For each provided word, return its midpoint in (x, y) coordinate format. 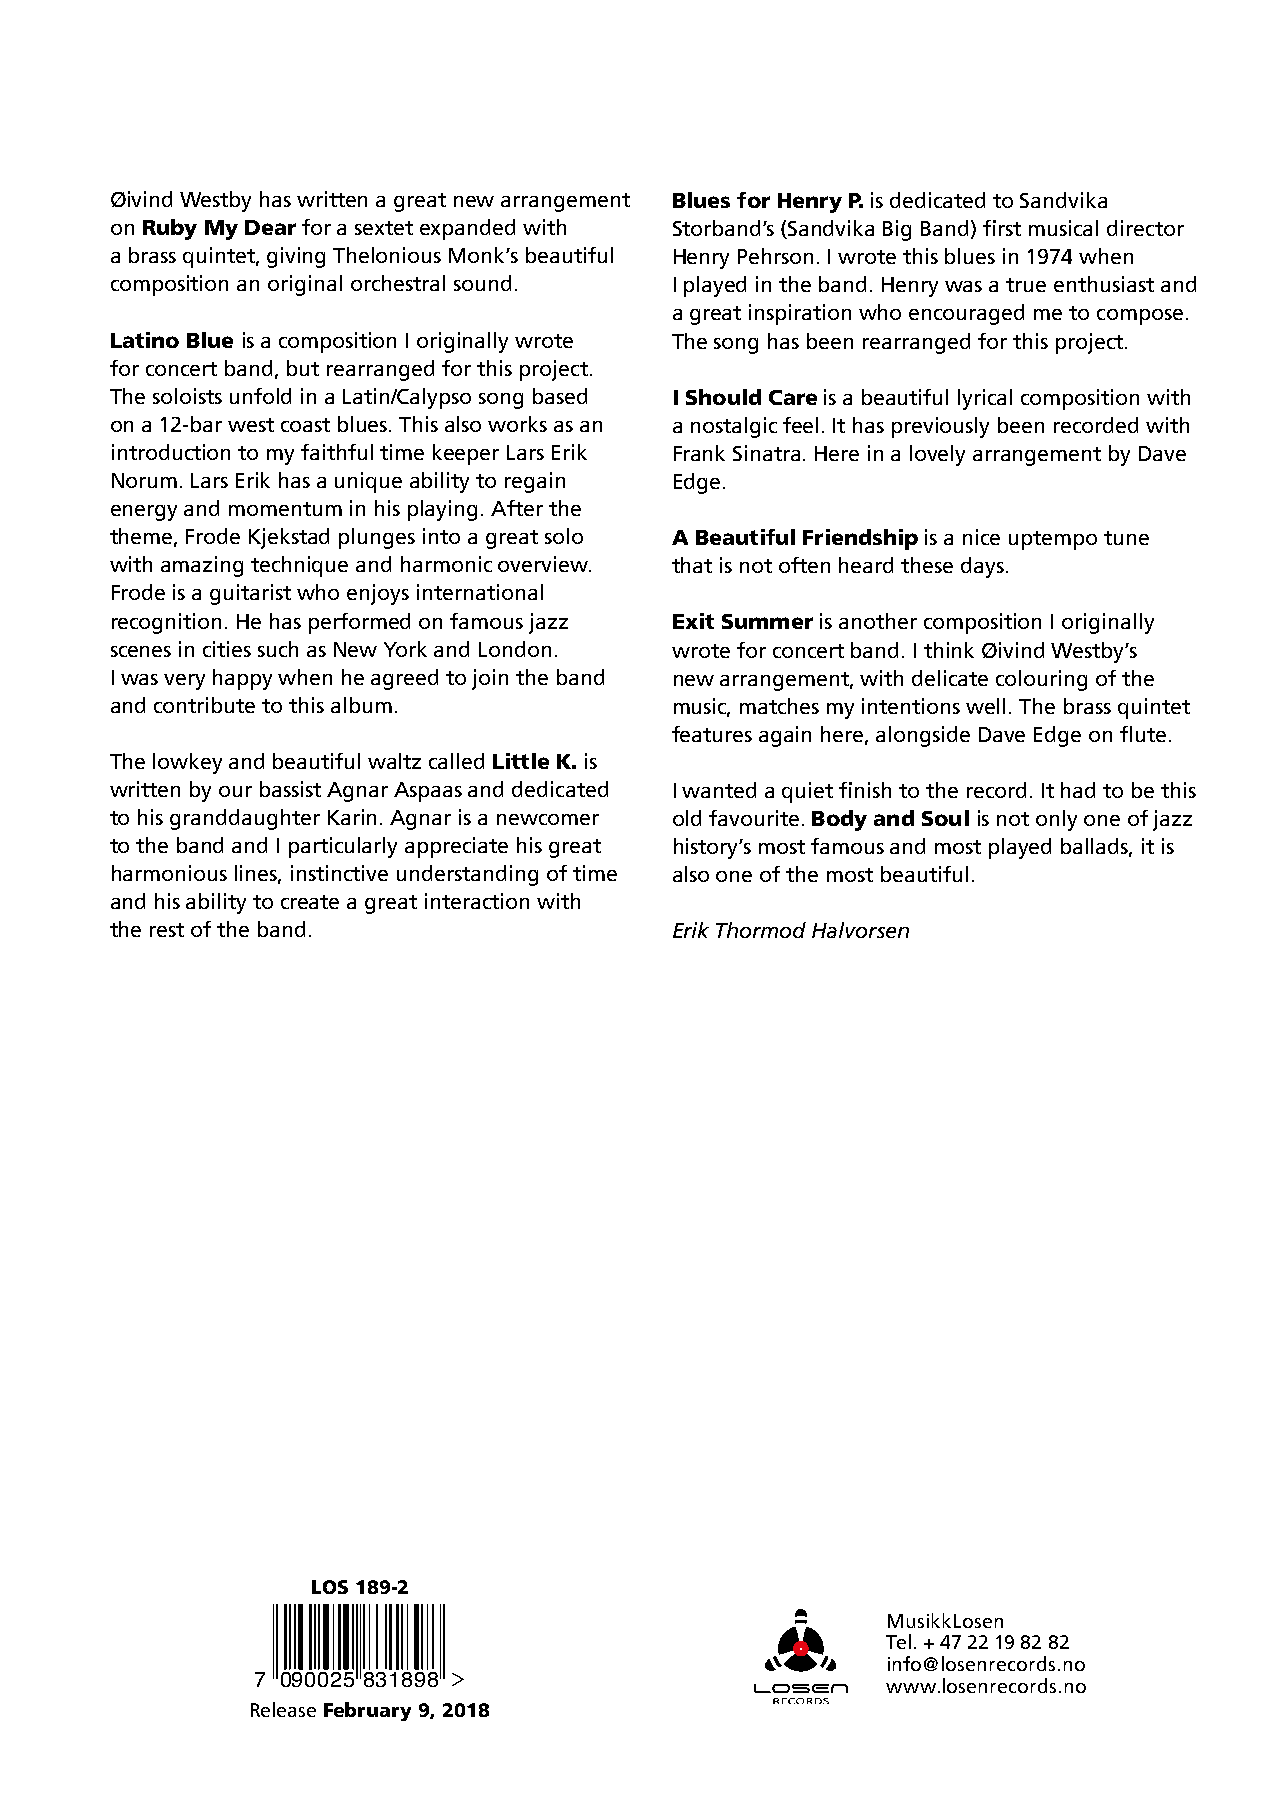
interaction (477, 901)
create (310, 902)
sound (482, 283)
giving (296, 257)
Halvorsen (860, 930)
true (1026, 285)
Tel (898, 1641)
